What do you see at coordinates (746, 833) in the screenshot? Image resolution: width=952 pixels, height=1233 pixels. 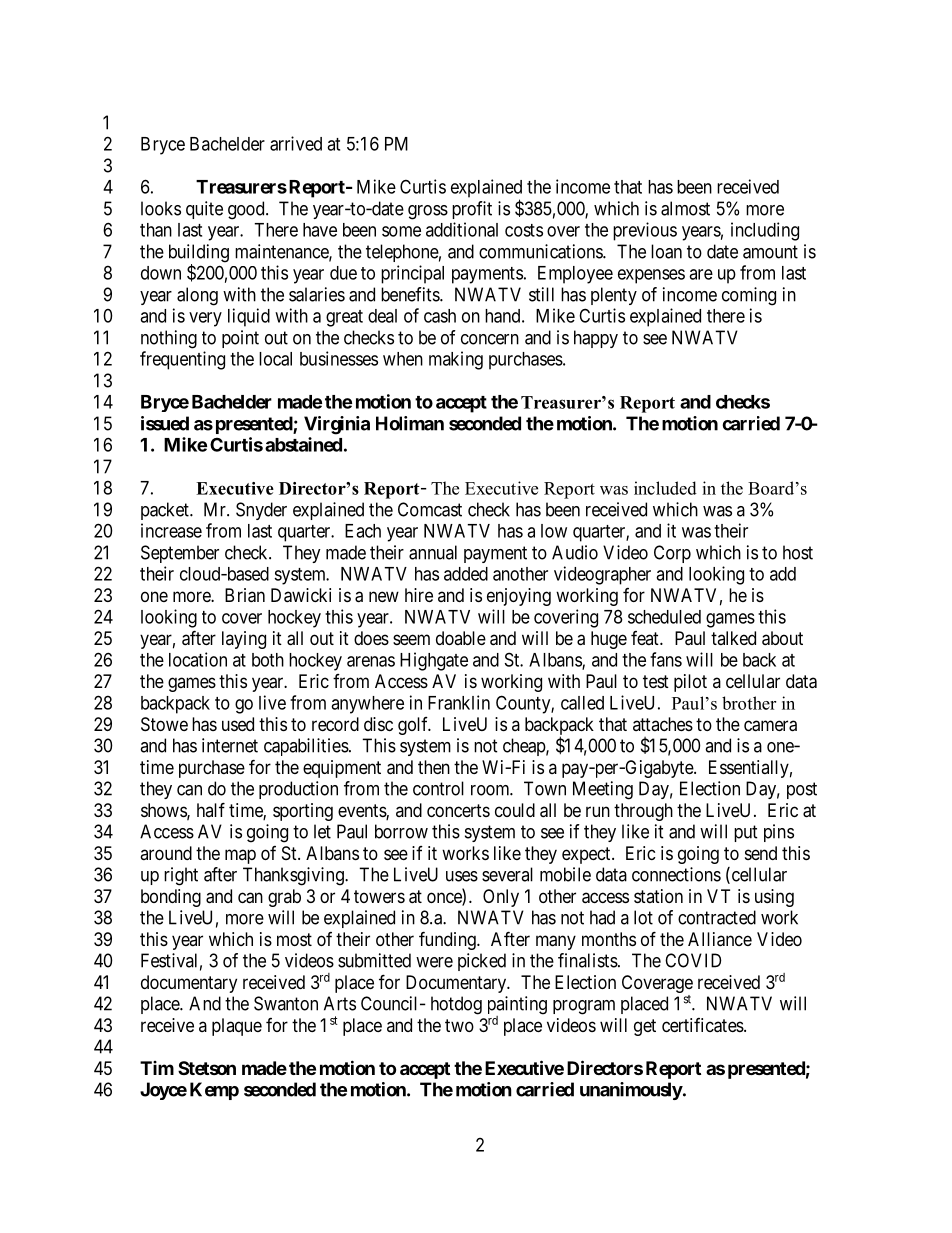 I see `put` at bounding box center [746, 833].
